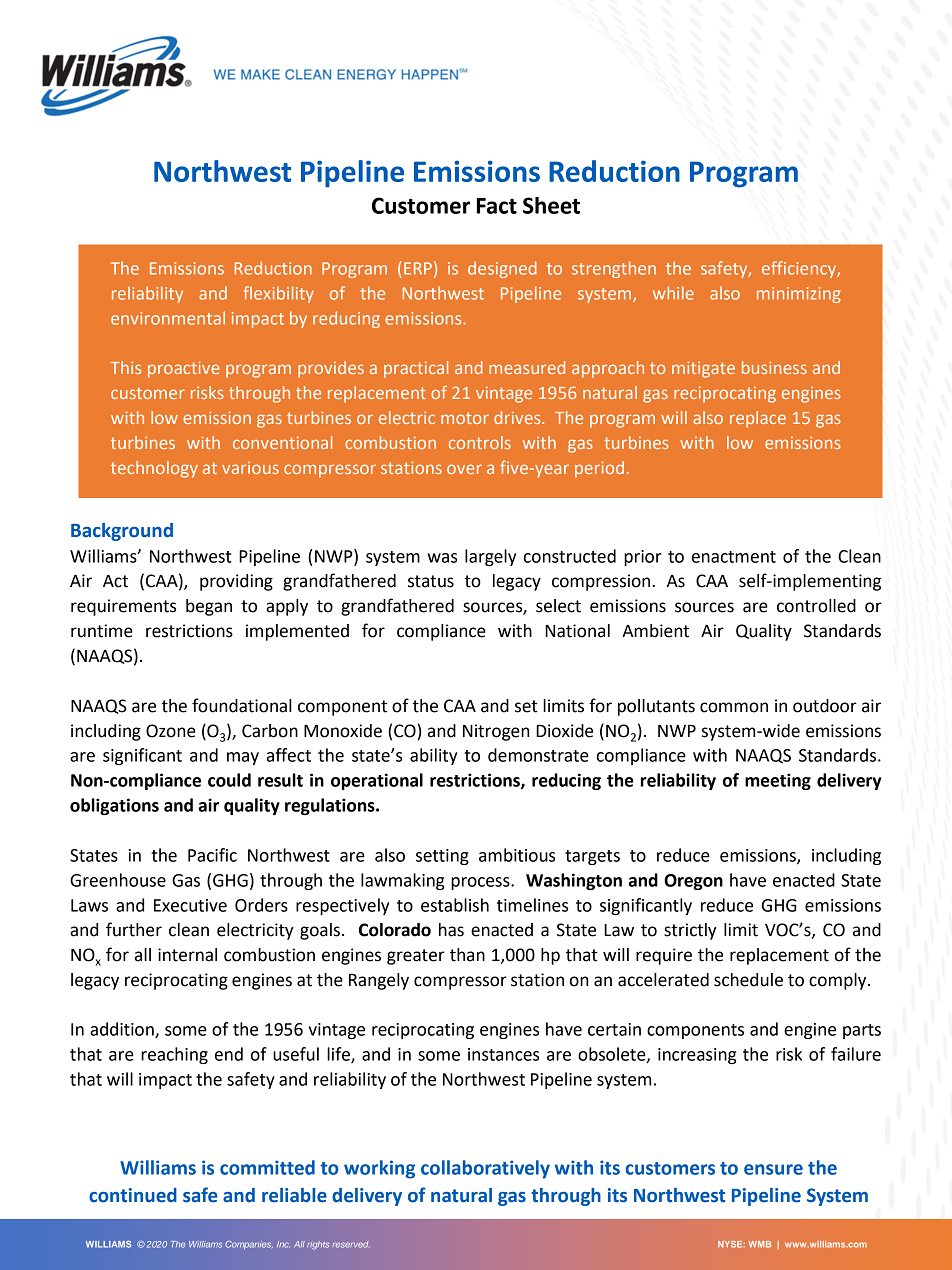  What do you see at coordinates (481, 883) in the screenshot?
I see `process` at bounding box center [481, 883].
